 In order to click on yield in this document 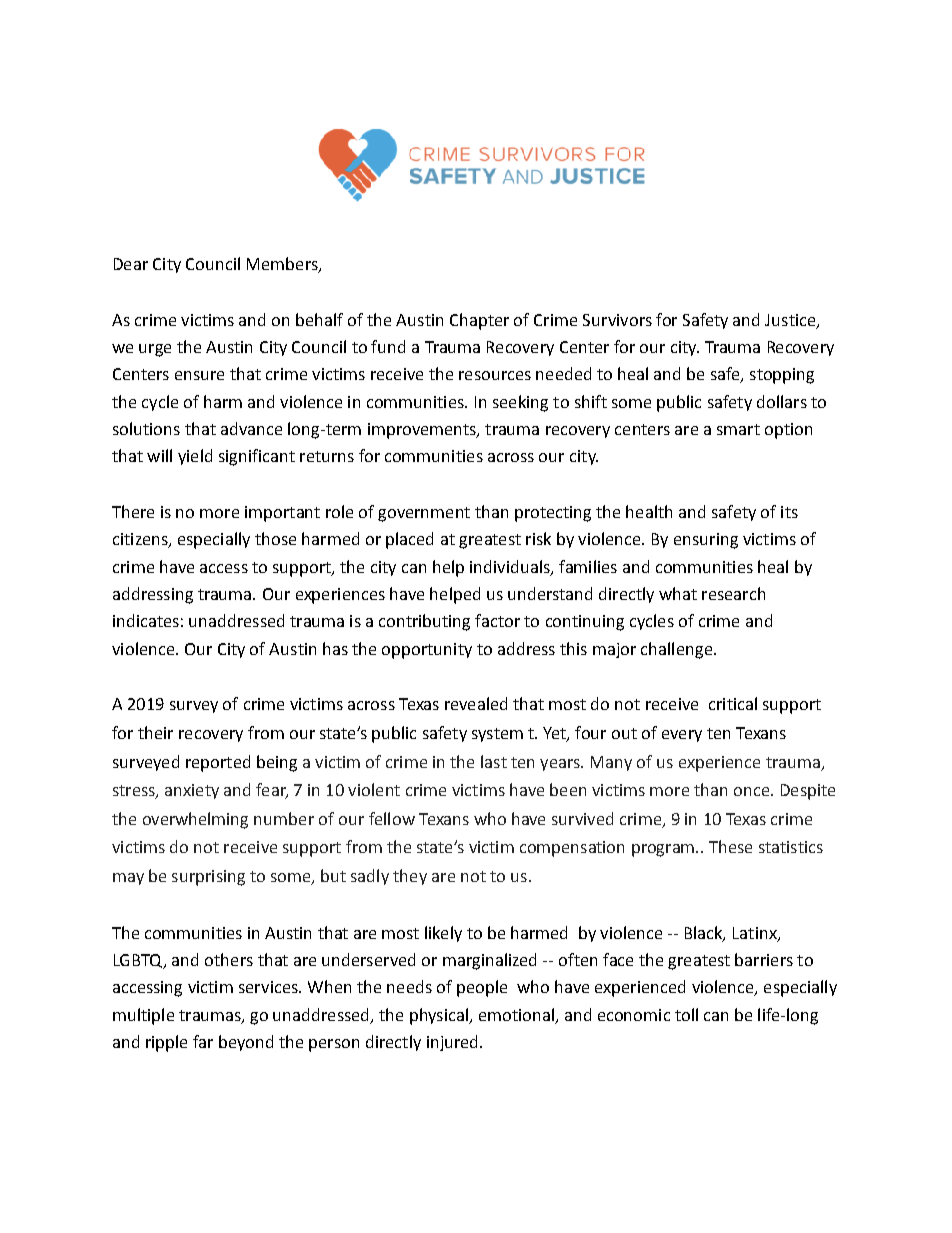, I will do `click(195, 457)`.
